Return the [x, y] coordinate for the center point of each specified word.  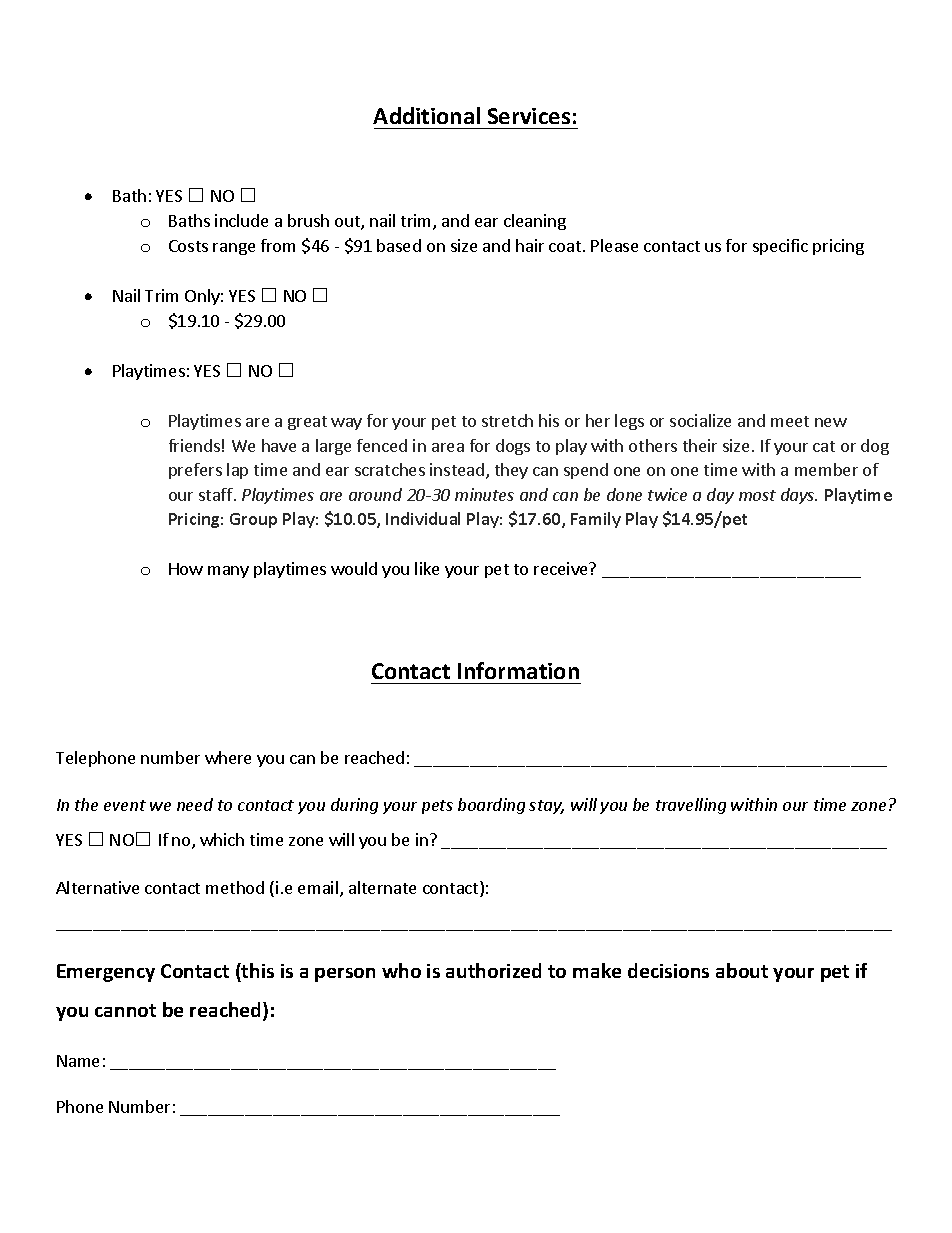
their [700, 445]
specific [780, 247]
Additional [426, 115]
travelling [691, 806]
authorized [493, 970]
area [448, 447]
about [742, 970]
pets [437, 807]
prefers [195, 471]
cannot [125, 1010]
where [228, 757]
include [241, 220]
